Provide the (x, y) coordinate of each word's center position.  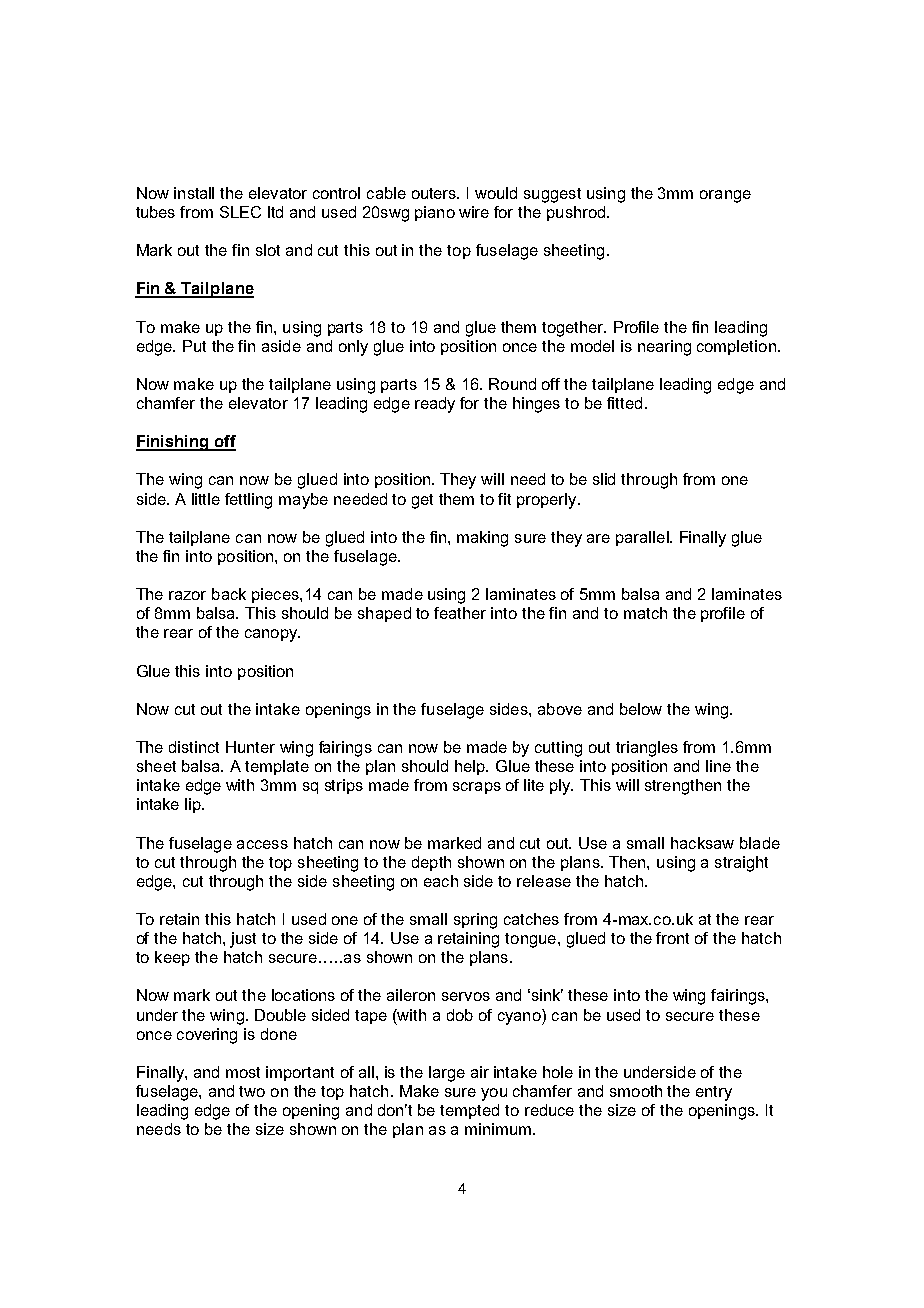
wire (474, 212)
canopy (272, 635)
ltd (275, 212)
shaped (384, 614)
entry (714, 1093)
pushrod (576, 213)
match (645, 613)
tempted (469, 1111)
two (252, 1091)
